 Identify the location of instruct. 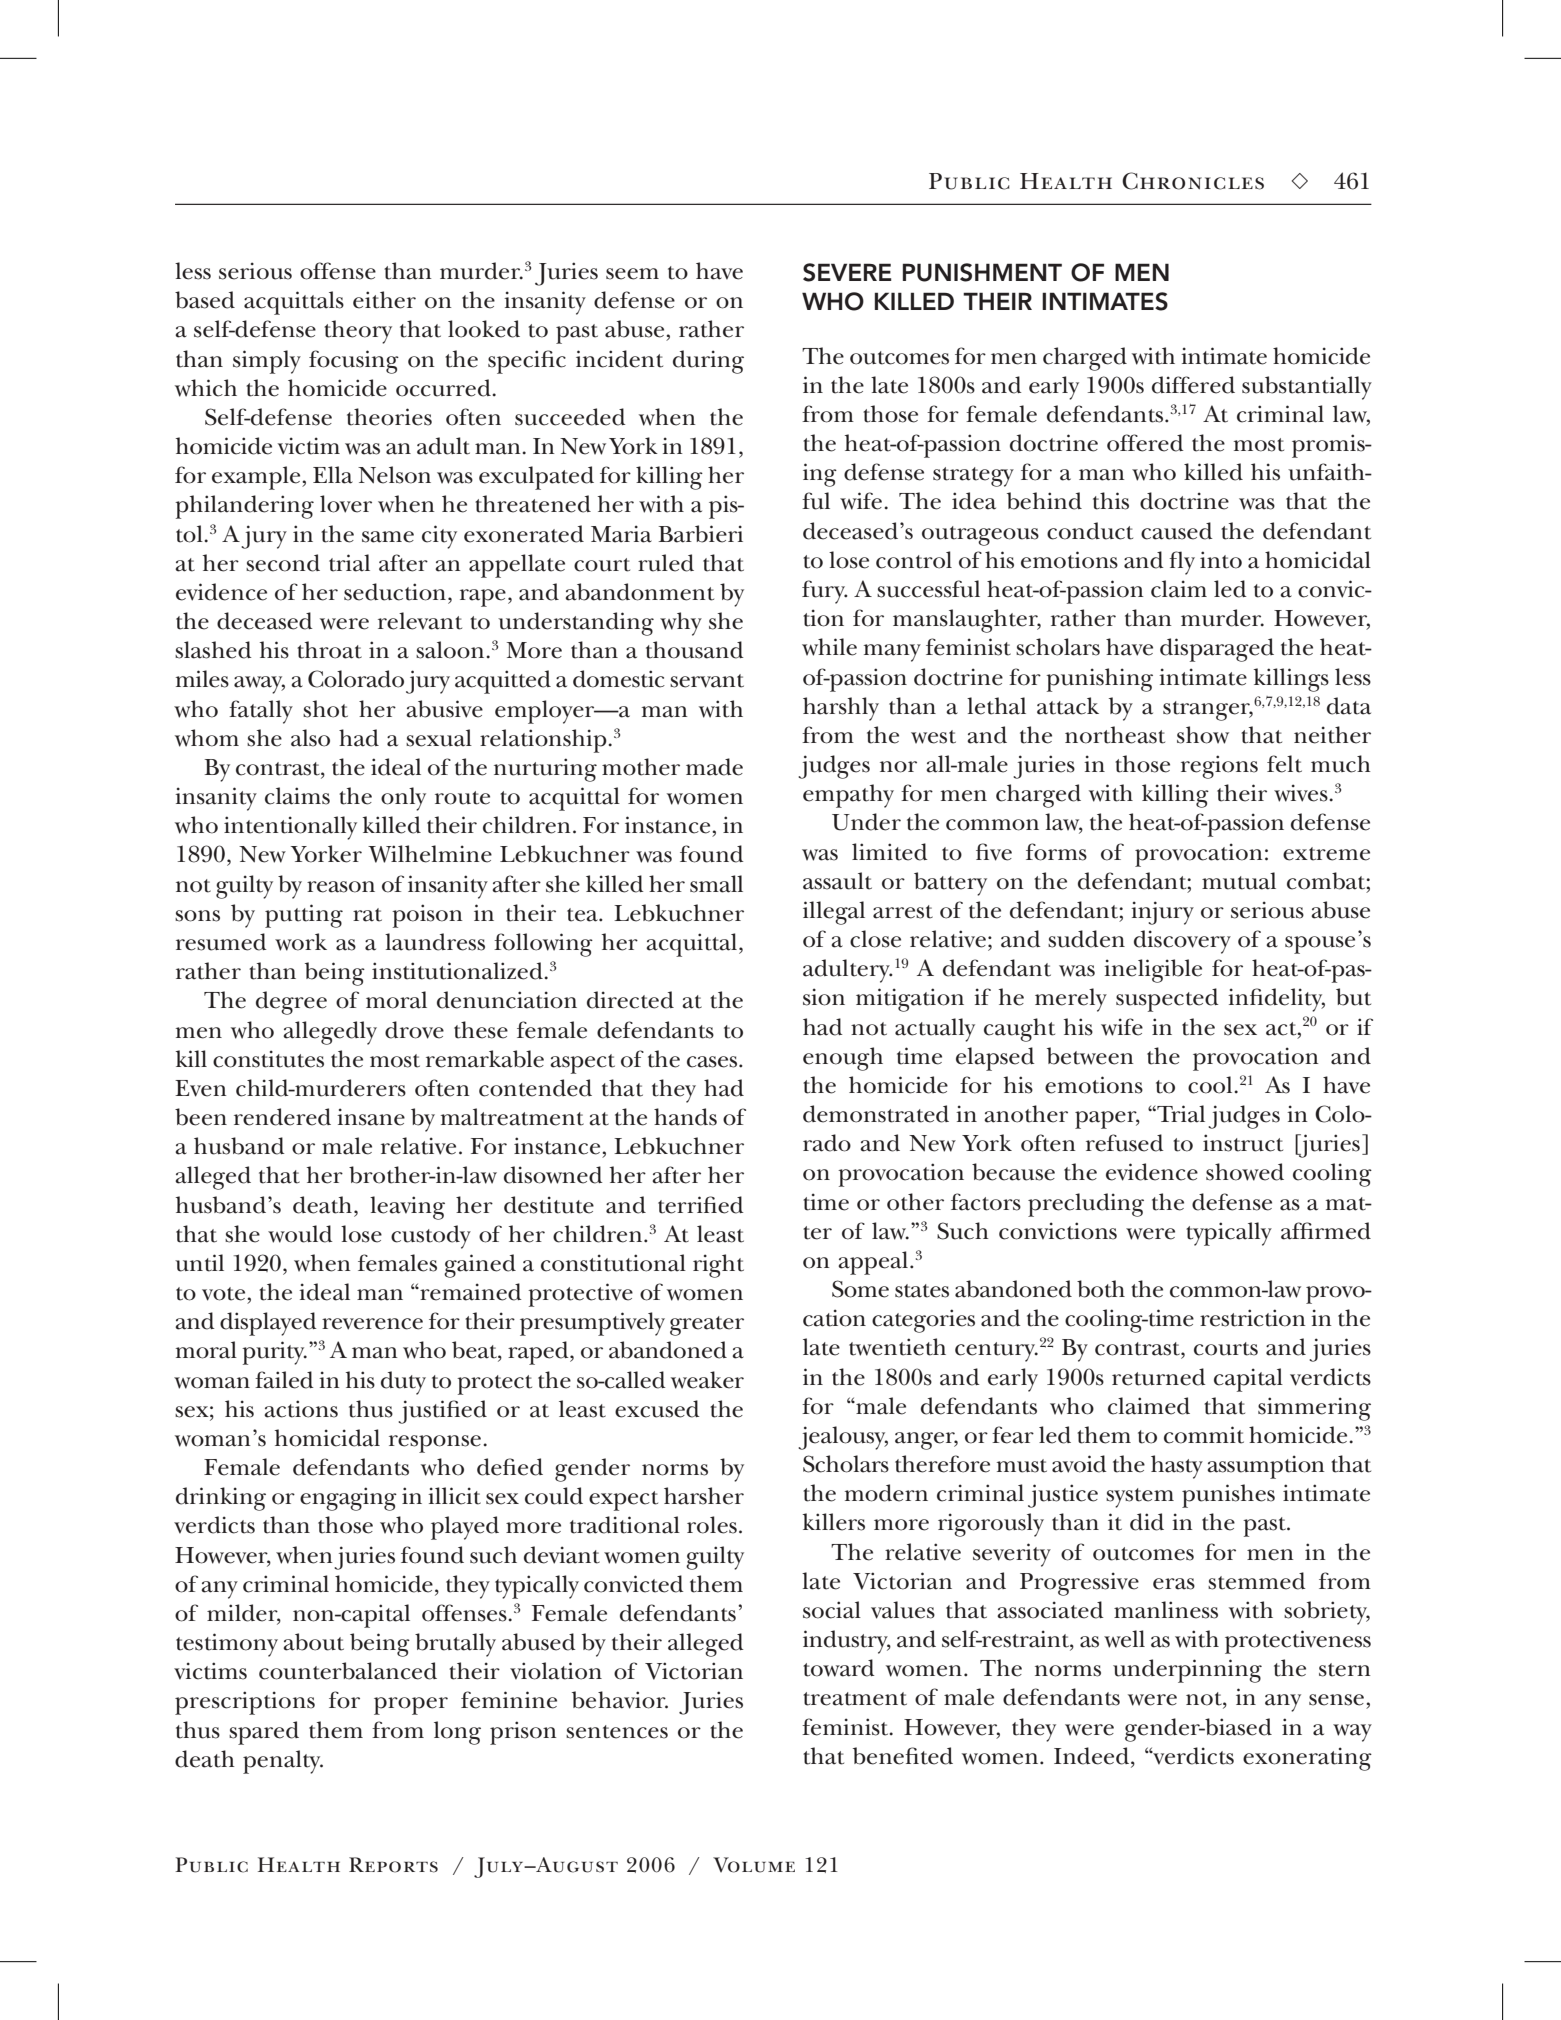
(1243, 1143).
